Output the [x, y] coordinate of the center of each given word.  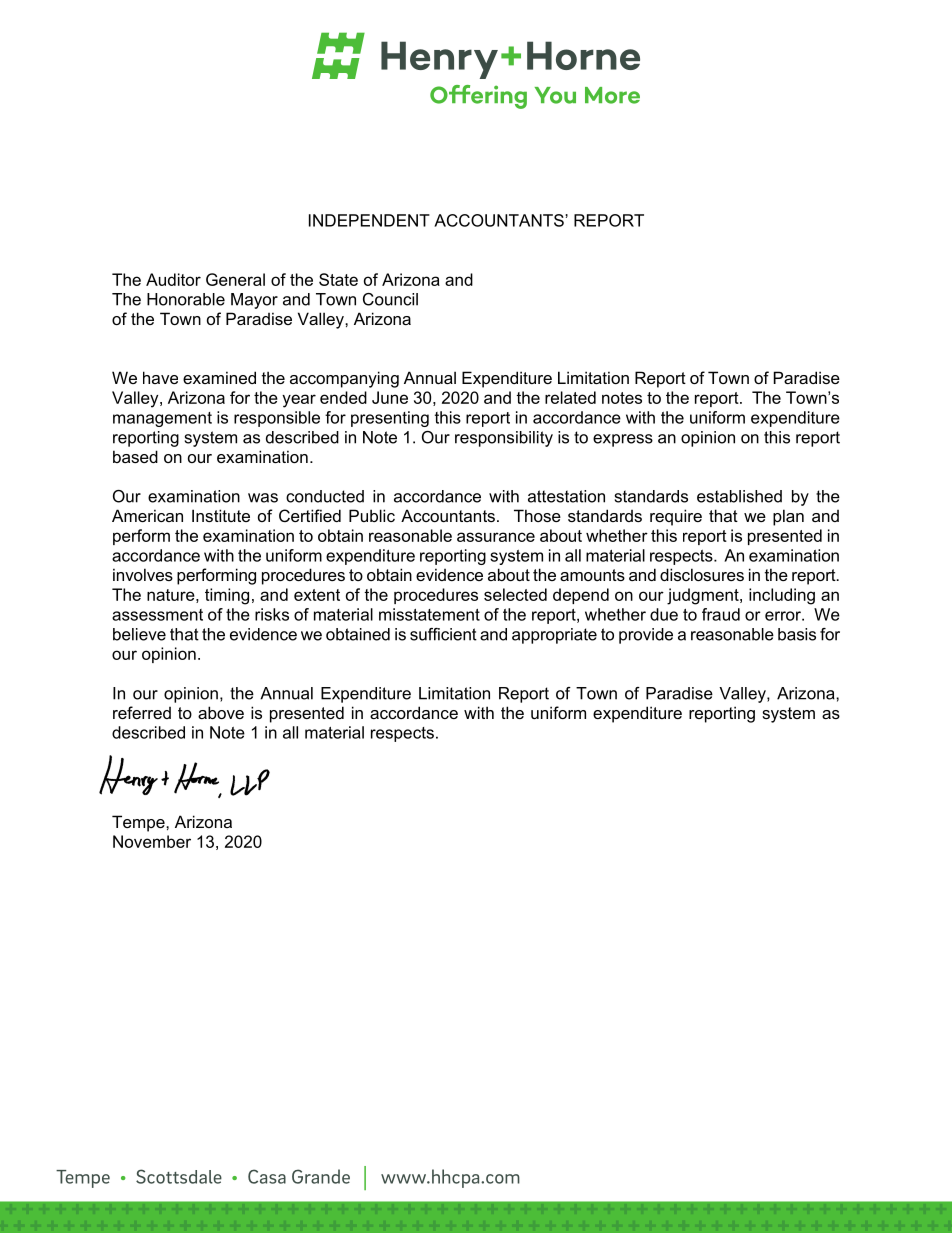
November [152, 841]
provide [646, 636]
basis [797, 634]
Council [390, 299]
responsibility [504, 439]
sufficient [443, 634]
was [263, 498]
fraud [721, 614]
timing [227, 596]
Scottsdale [179, 1176]
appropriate [554, 636]
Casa [267, 1176]
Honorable [186, 299]
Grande [321, 1176]
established [739, 496]
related [570, 397]
